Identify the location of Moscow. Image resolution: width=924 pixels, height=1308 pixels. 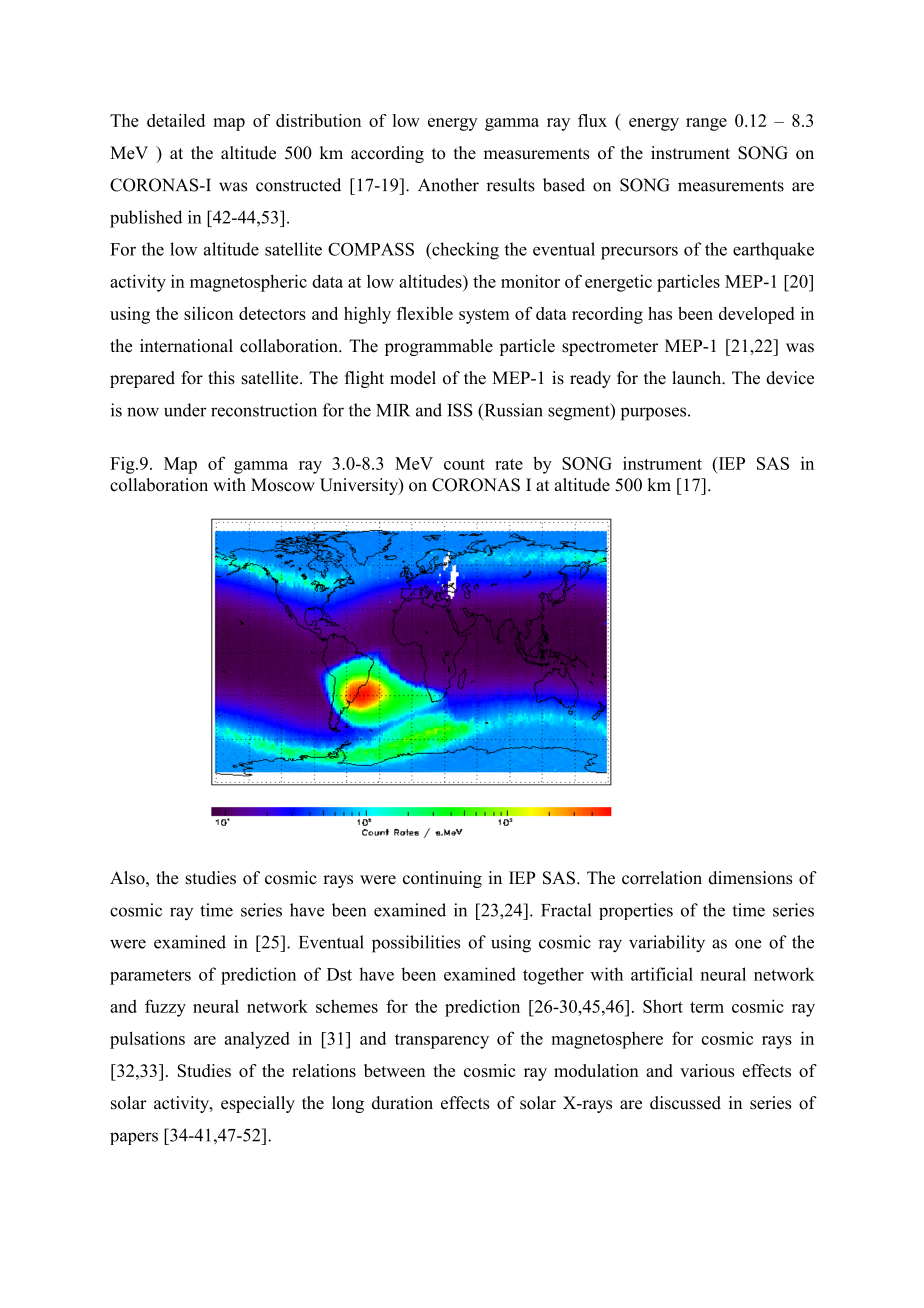
(283, 485).
